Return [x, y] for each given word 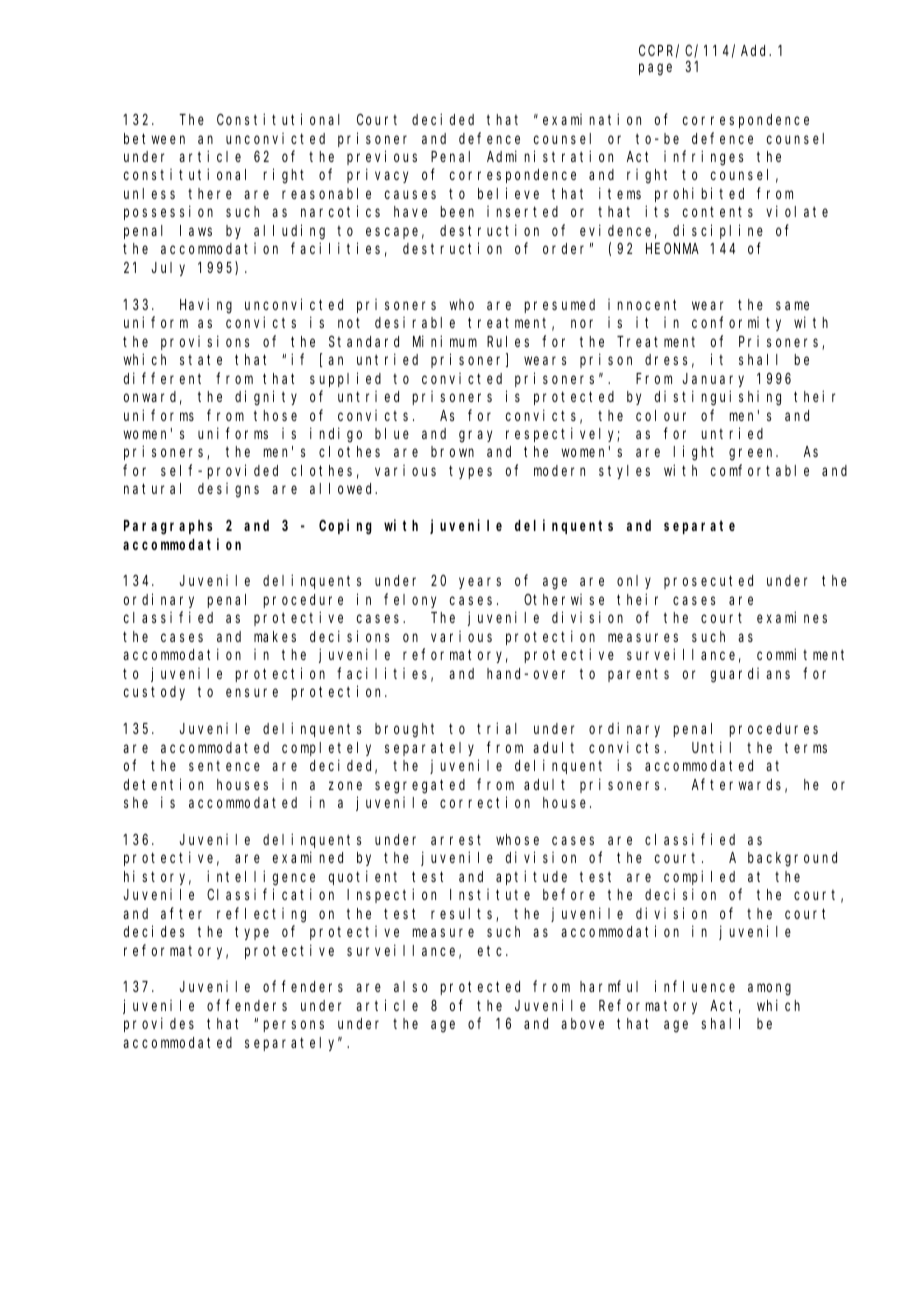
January [713, 380]
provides [159, 1024]
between [154, 138]
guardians [750, 675]
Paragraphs [168, 527]
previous [382, 157]
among [769, 990]
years [480, 583]
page [655, 70]
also [411, 986]
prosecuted [708, 582]
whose [517, 839]
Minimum [445, 341]
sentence [224, 766]
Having [206, 306]
